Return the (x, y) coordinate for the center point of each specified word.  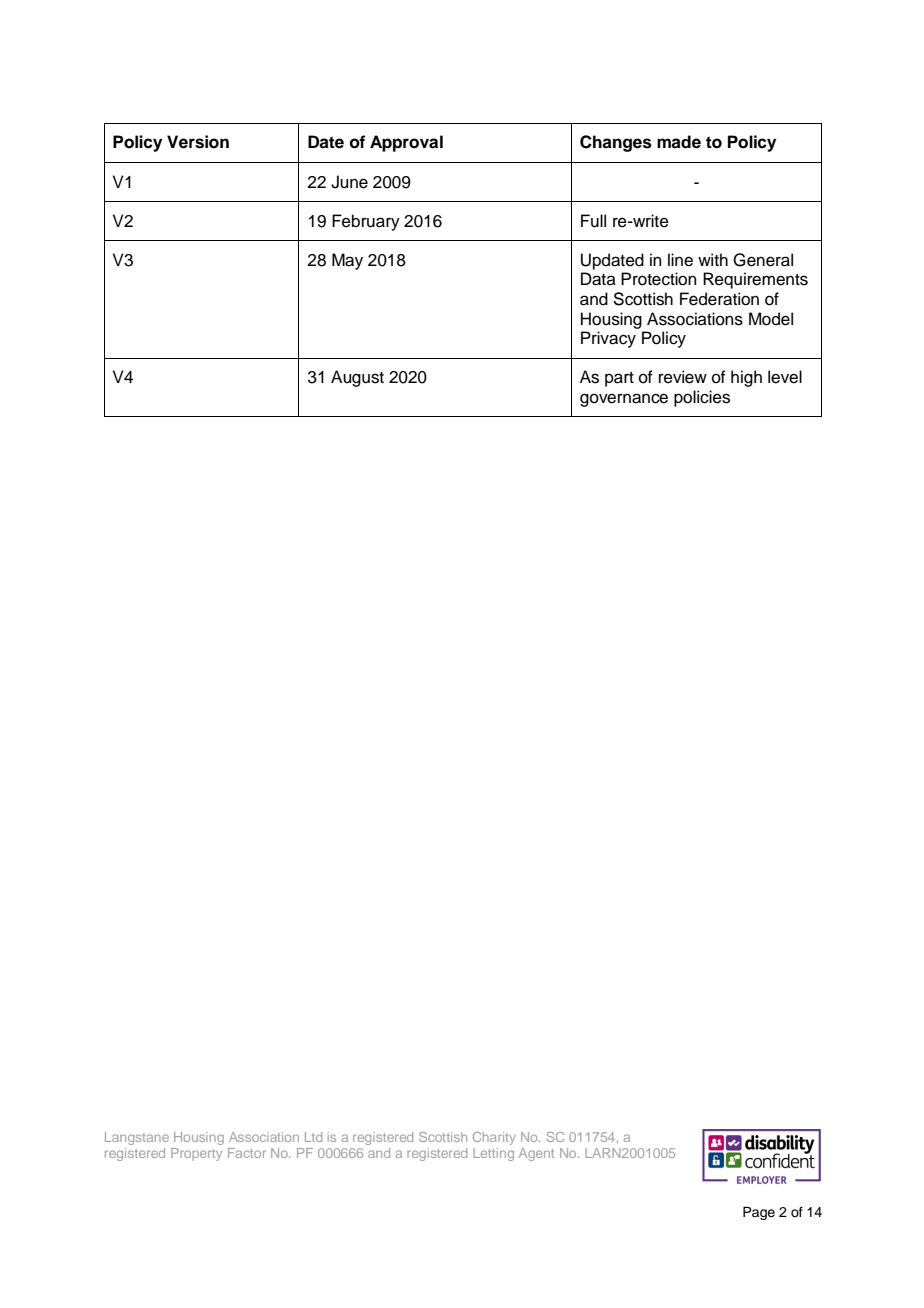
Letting (493, 1154)
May (347, 261)
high (746, 378)
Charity (494, 1138)
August (357, 378)
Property (196, 1154)
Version (198, 142)
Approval (406, 143)
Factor (247, 1153)
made (679, 142)
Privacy (608, 339)
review (683, 377)
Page (759, 1213)
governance (624, 400)
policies (702, 398)
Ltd (313, 1137)
